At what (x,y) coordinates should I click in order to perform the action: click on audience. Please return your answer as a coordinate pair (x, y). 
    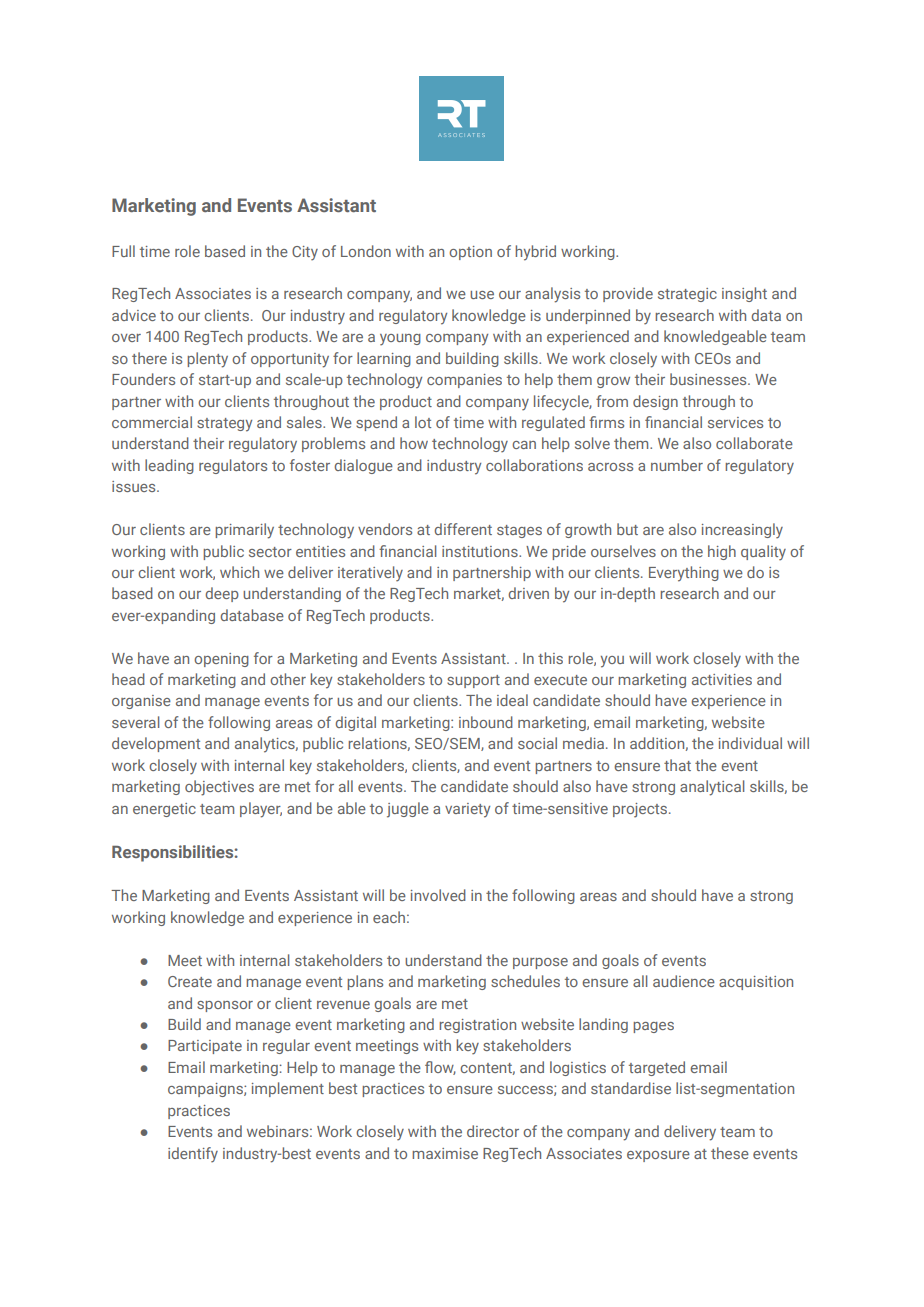
    Looking at the image, I should click on (684, 981).
